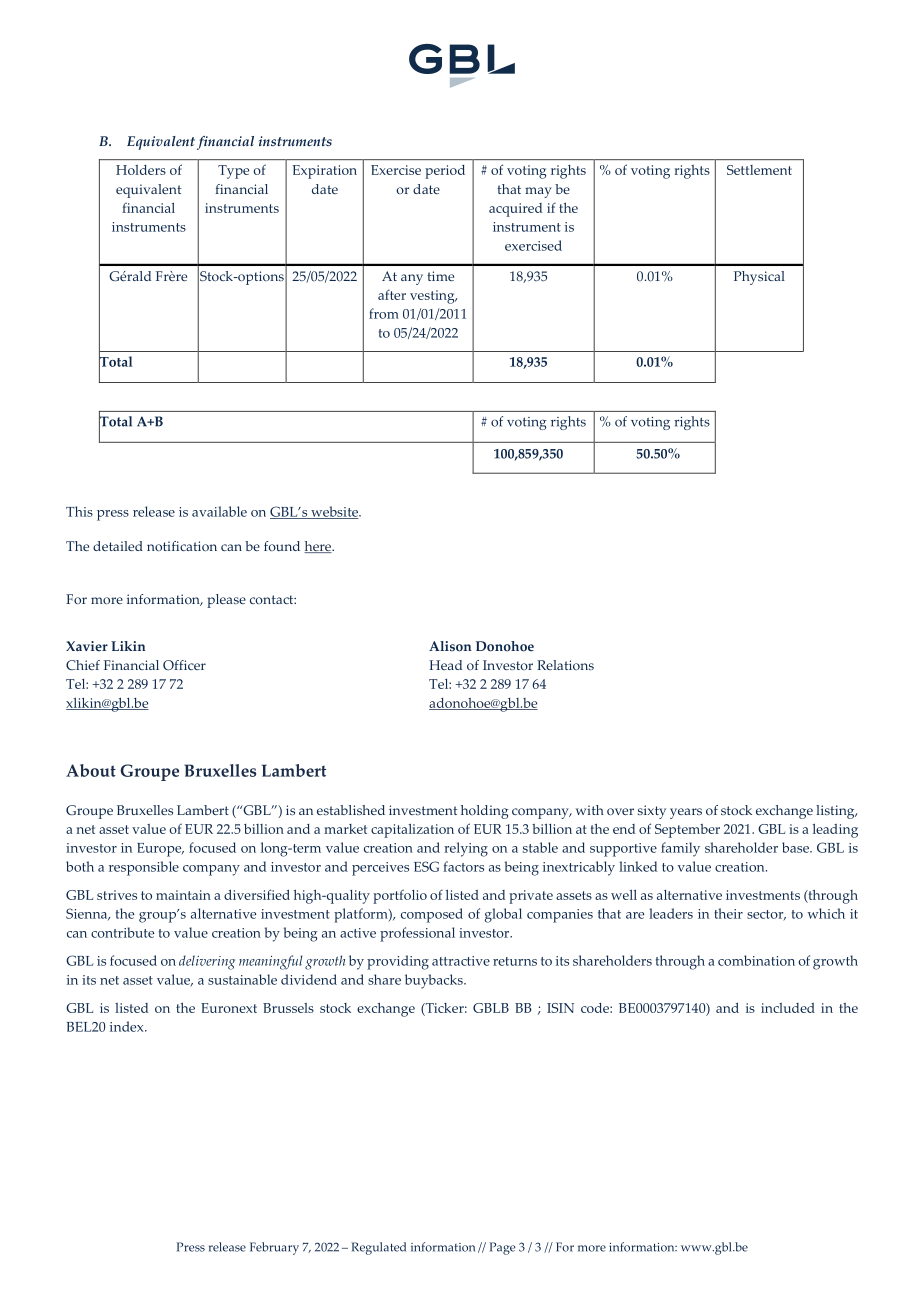  What do you see at coordinates (184, 665) in the image?
I see `Officer` at bounding box center [184, 665].
